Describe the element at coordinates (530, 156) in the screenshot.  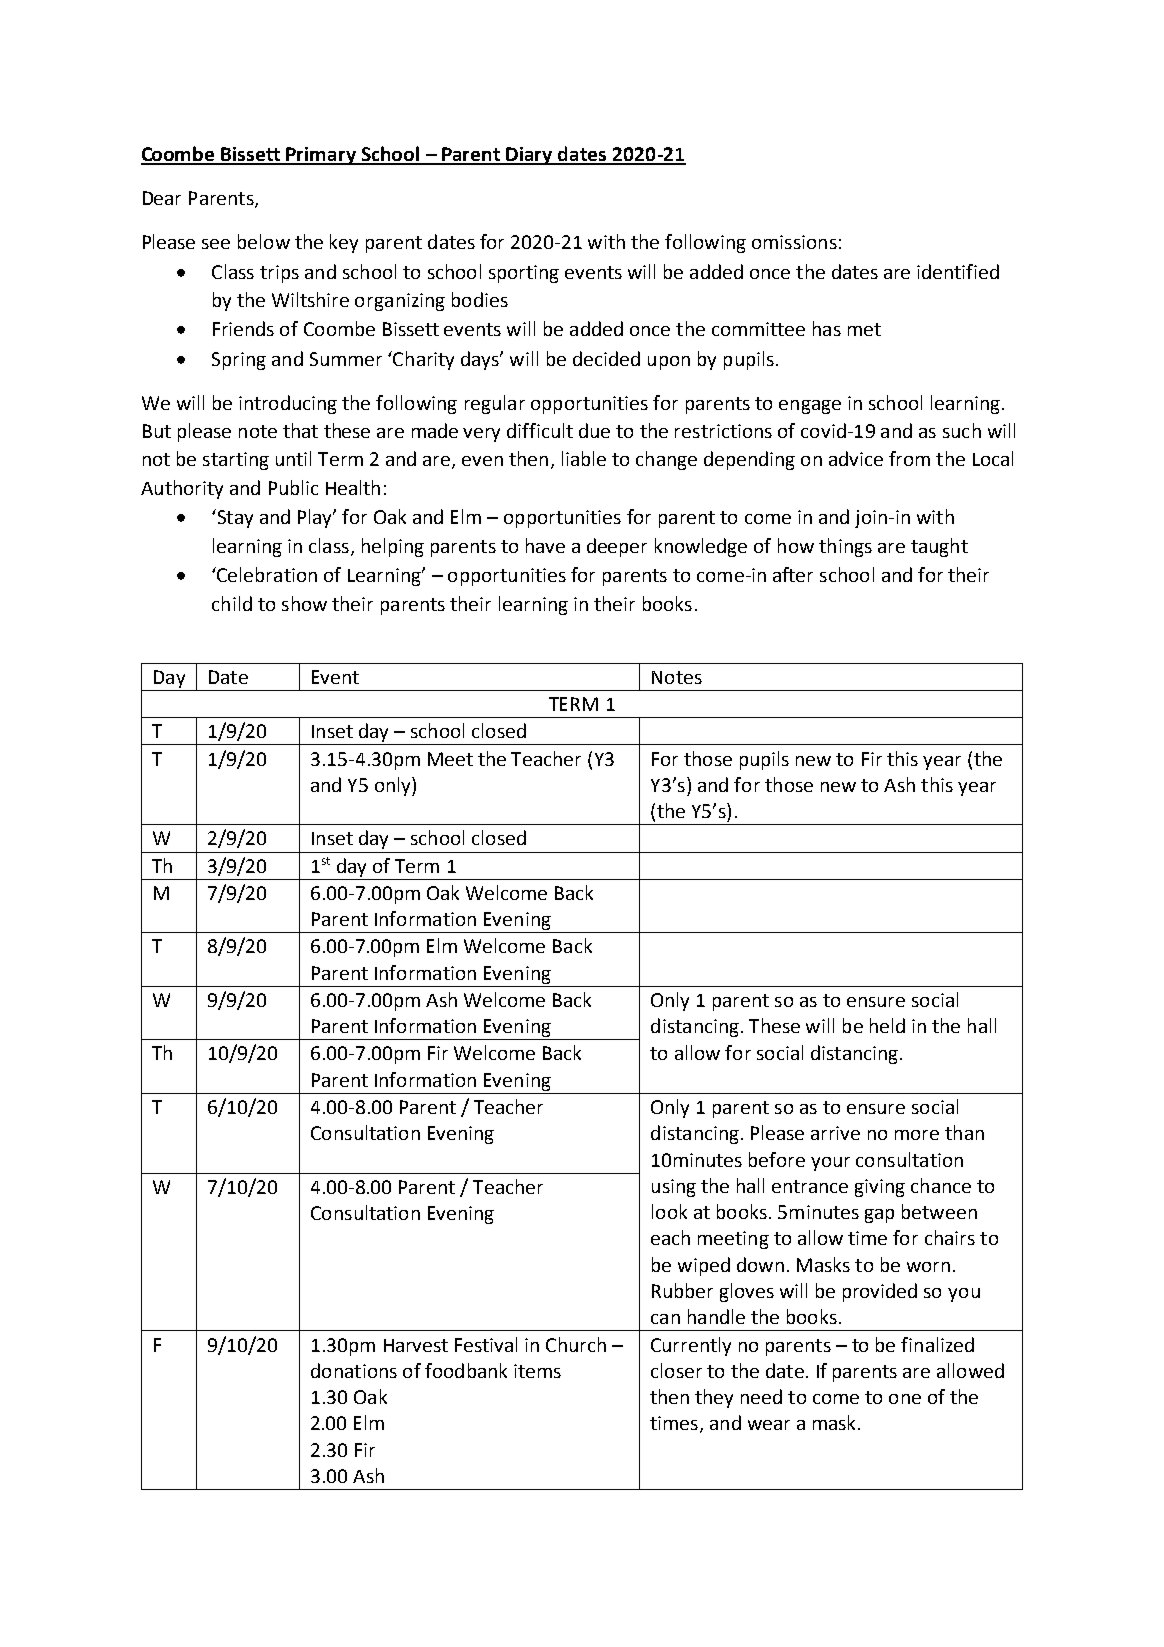
I see `Diary` at that location.
